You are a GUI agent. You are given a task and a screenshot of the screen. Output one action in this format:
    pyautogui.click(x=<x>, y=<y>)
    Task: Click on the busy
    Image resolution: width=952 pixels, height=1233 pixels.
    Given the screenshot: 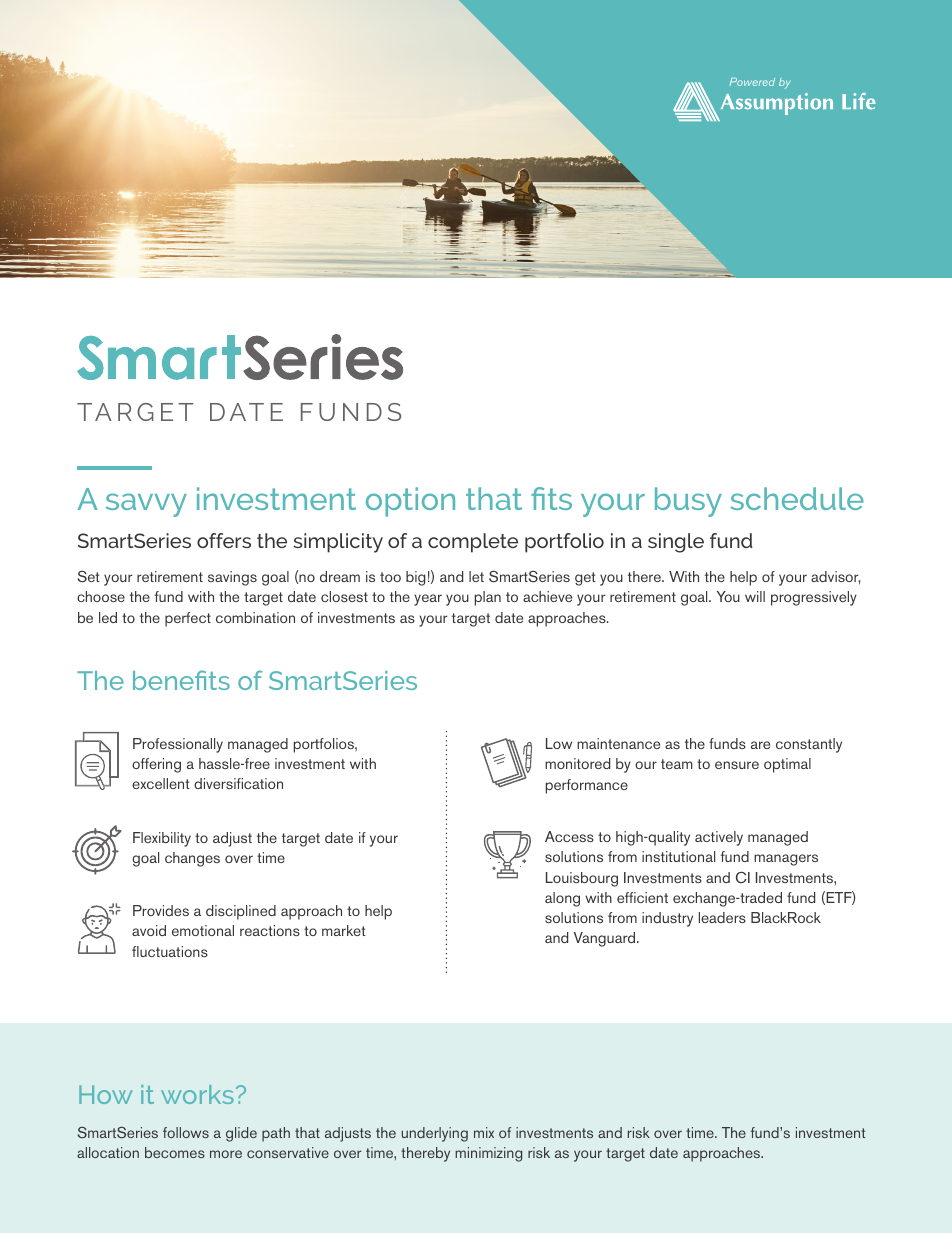 What is the action you would take?
    pyautogui.click(x=688, y=502)
